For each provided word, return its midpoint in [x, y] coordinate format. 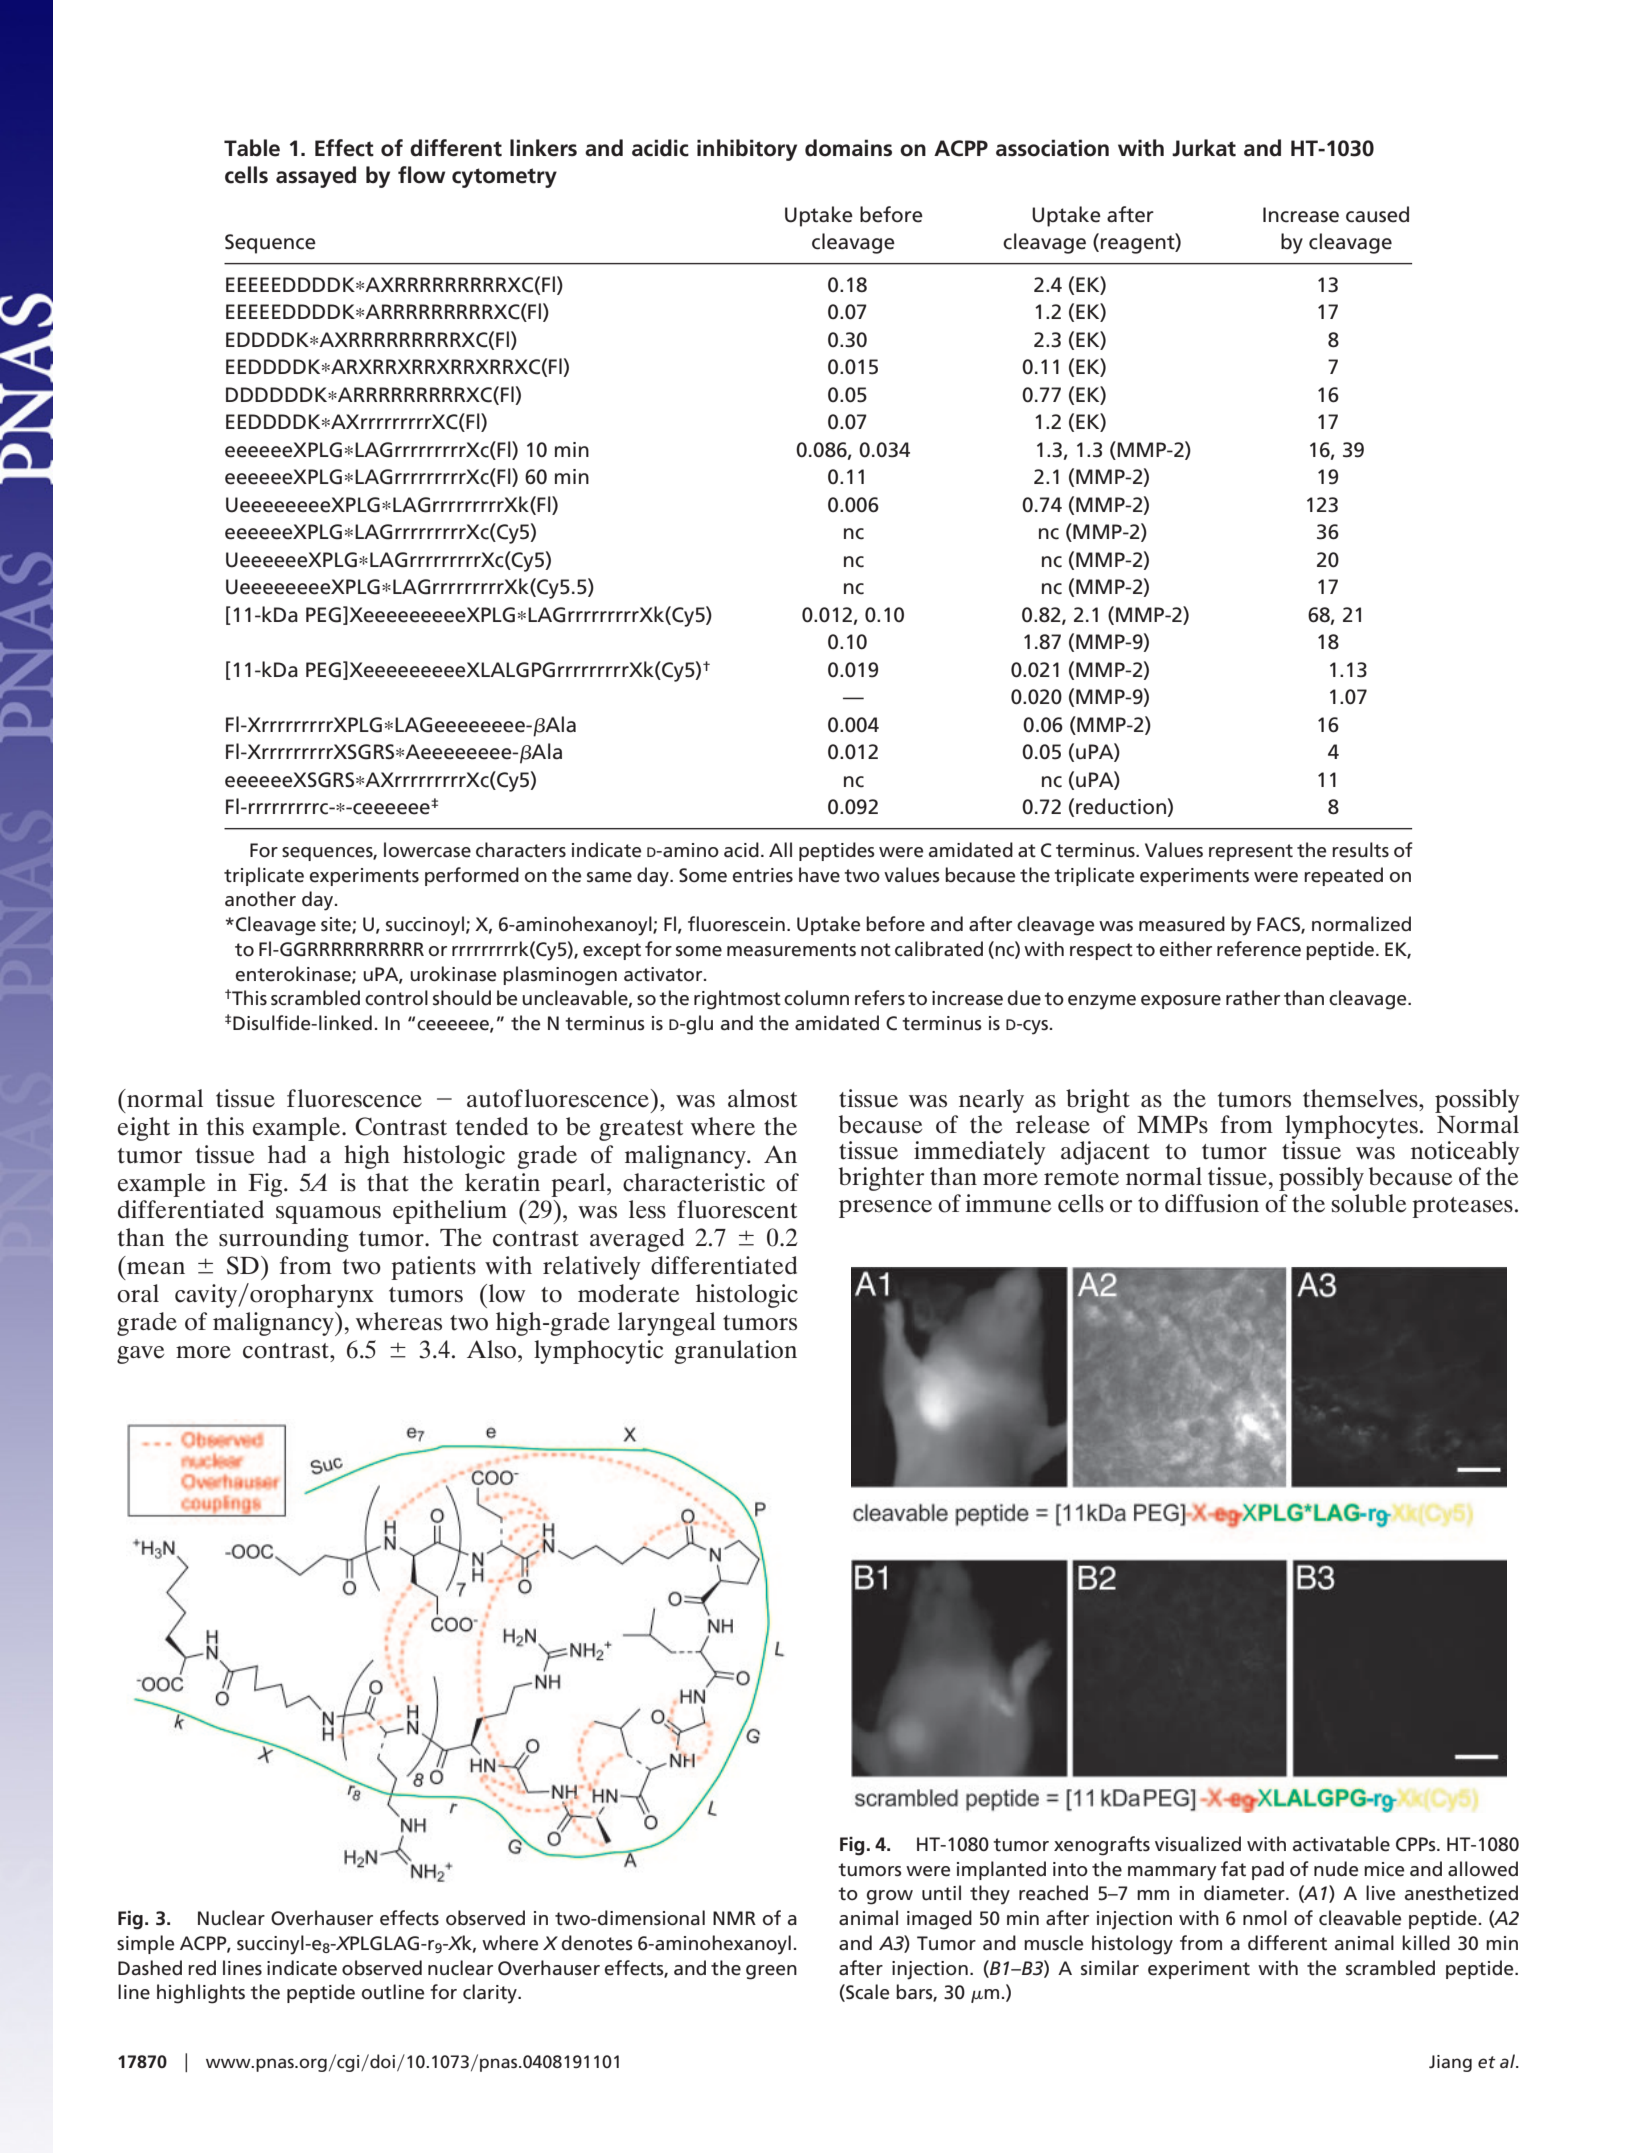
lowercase [427, 850]
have [819, 875]
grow [890, 1897]
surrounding [284, 1240]
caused [1377, 214]
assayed [316, 177]
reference [1259, 949]
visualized [1198, 1844]
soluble [1369, 1203]
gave [140, 1355]
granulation [735, 1352]
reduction [1122, 807]
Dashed [150, 1968]
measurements [791, 950]
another [260, 899]
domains [848, 148]
